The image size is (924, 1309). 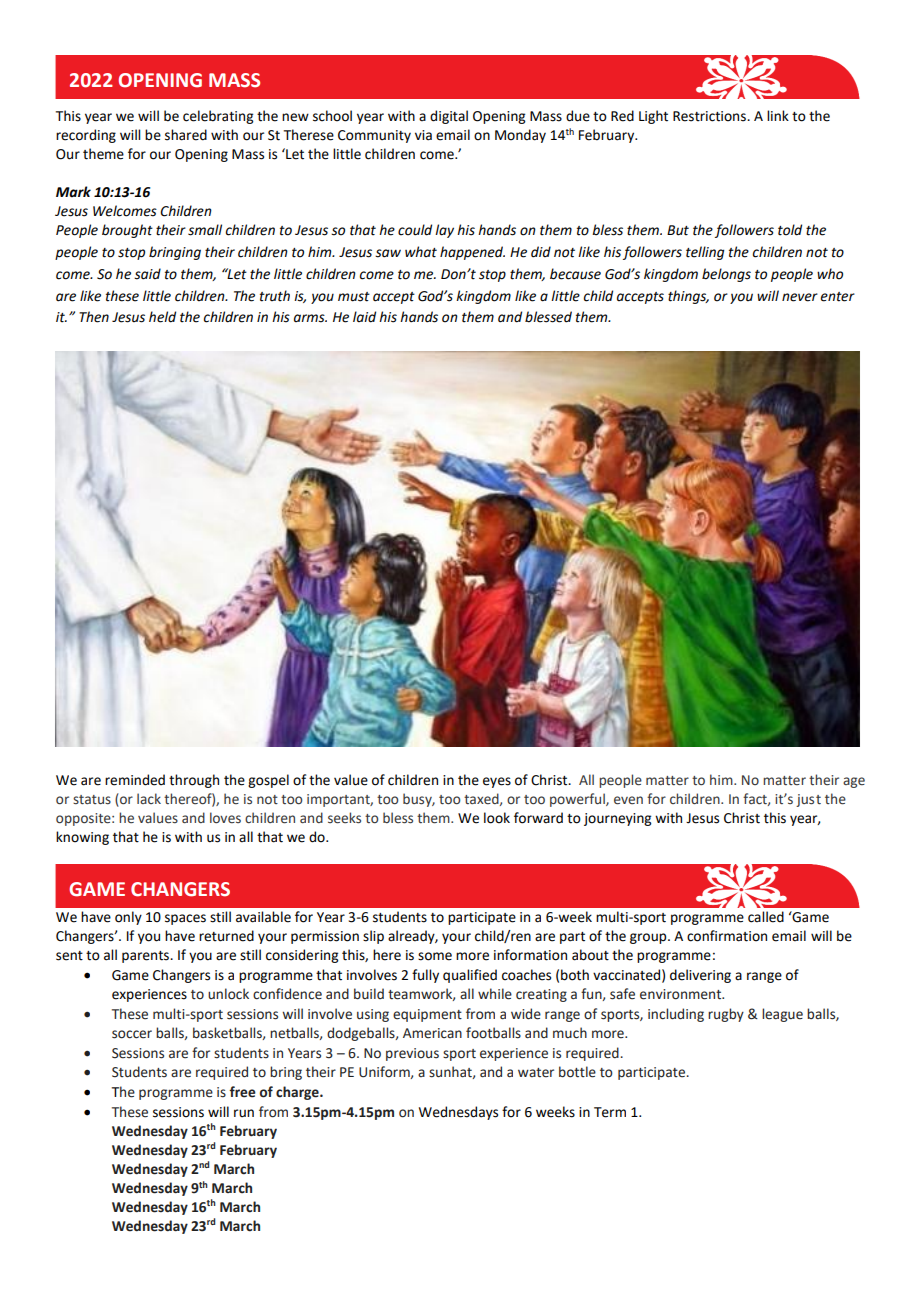 I want to click on shared, so click(x=186, y=135).
